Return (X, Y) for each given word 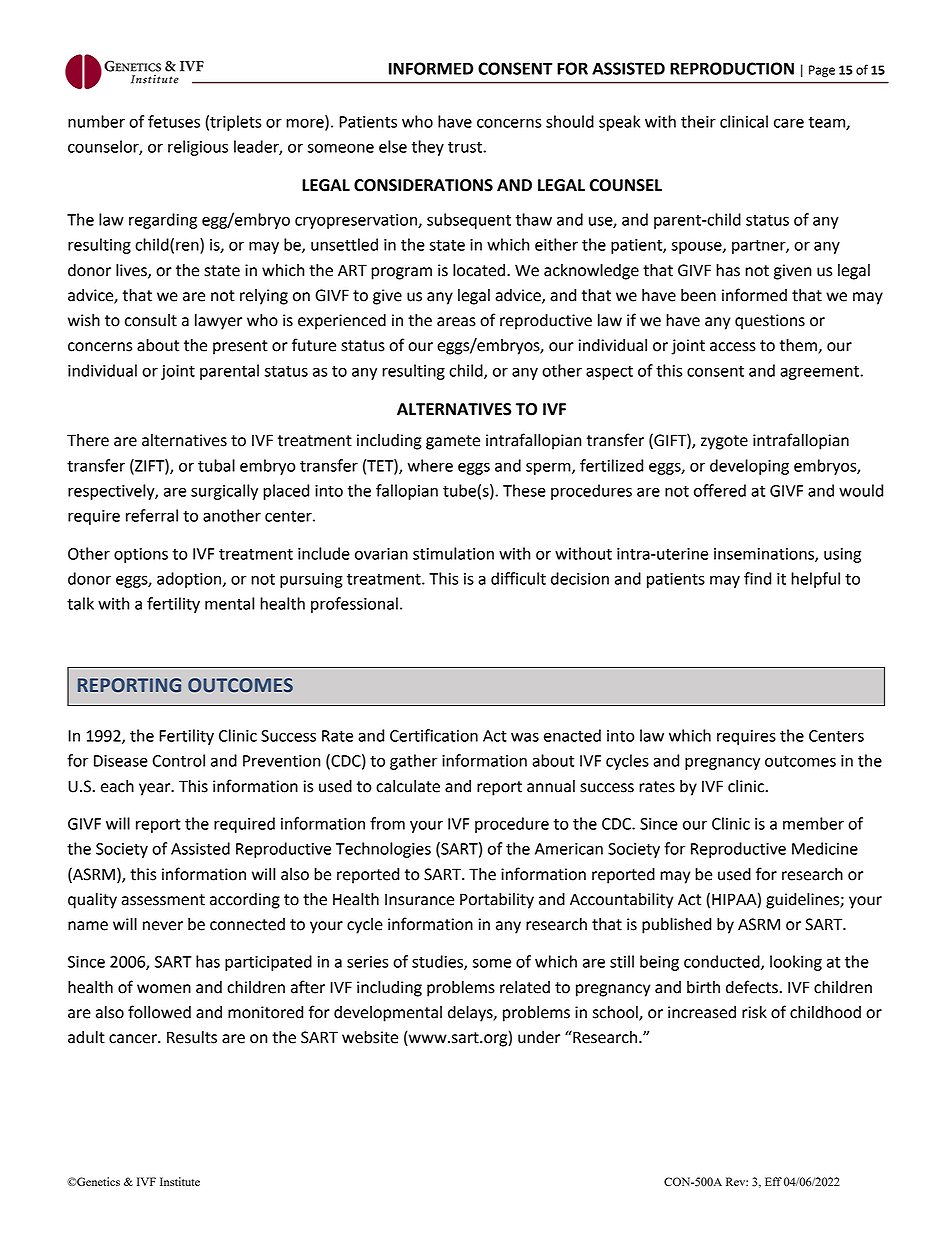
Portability (497, 901)
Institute (180, 1181)
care (789, 123)
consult (151, 320)
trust (466, 147)
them (799, 346)
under (539, 1037)
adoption (190, 580)
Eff (773, 1181)
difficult (518, 578)
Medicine (825, 848)
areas (456, 322)
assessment (163, 900)
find (757, 578)
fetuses (174, 121)
